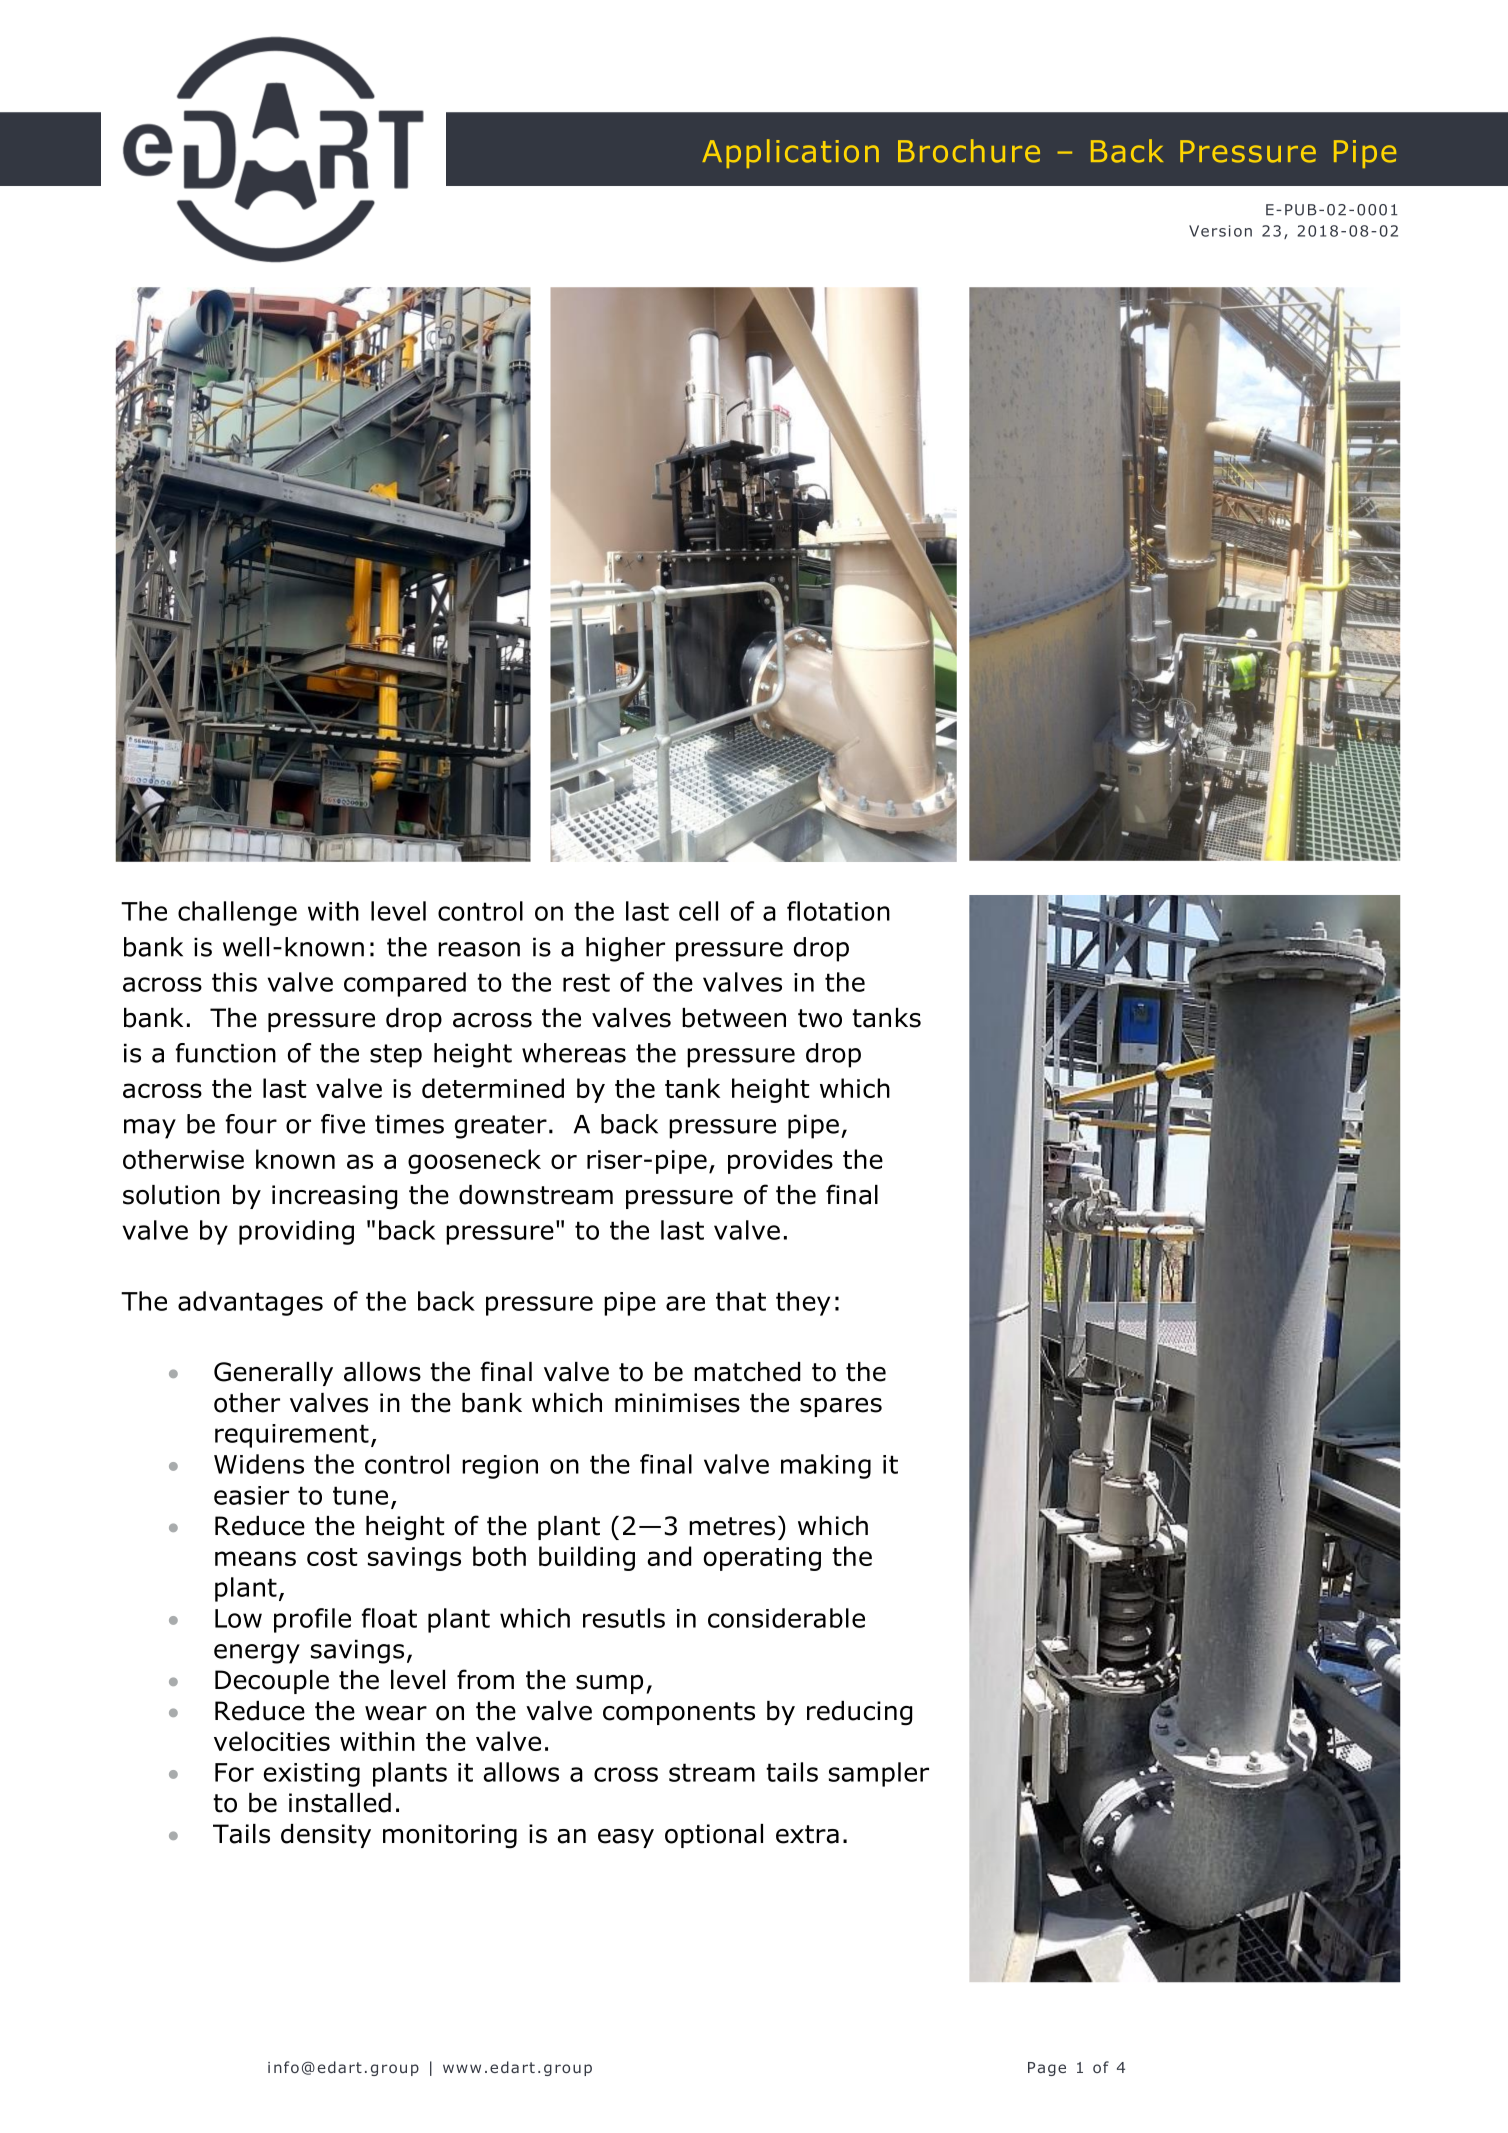 This image has width=1508, height=2133. I want to click on spares, so click(841, 1407).
